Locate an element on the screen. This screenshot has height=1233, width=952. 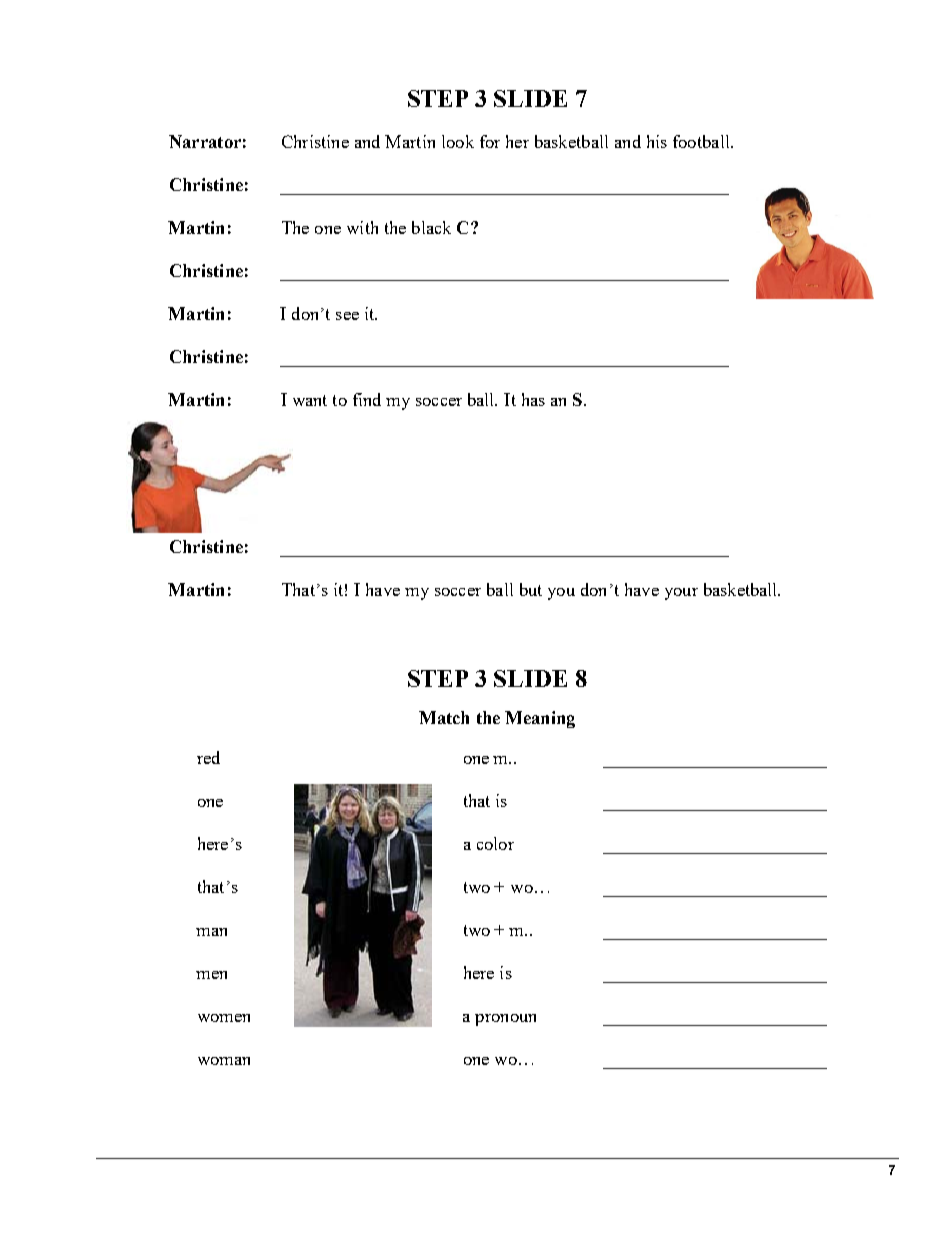
Narrator is located at coordinates (205, 141).
